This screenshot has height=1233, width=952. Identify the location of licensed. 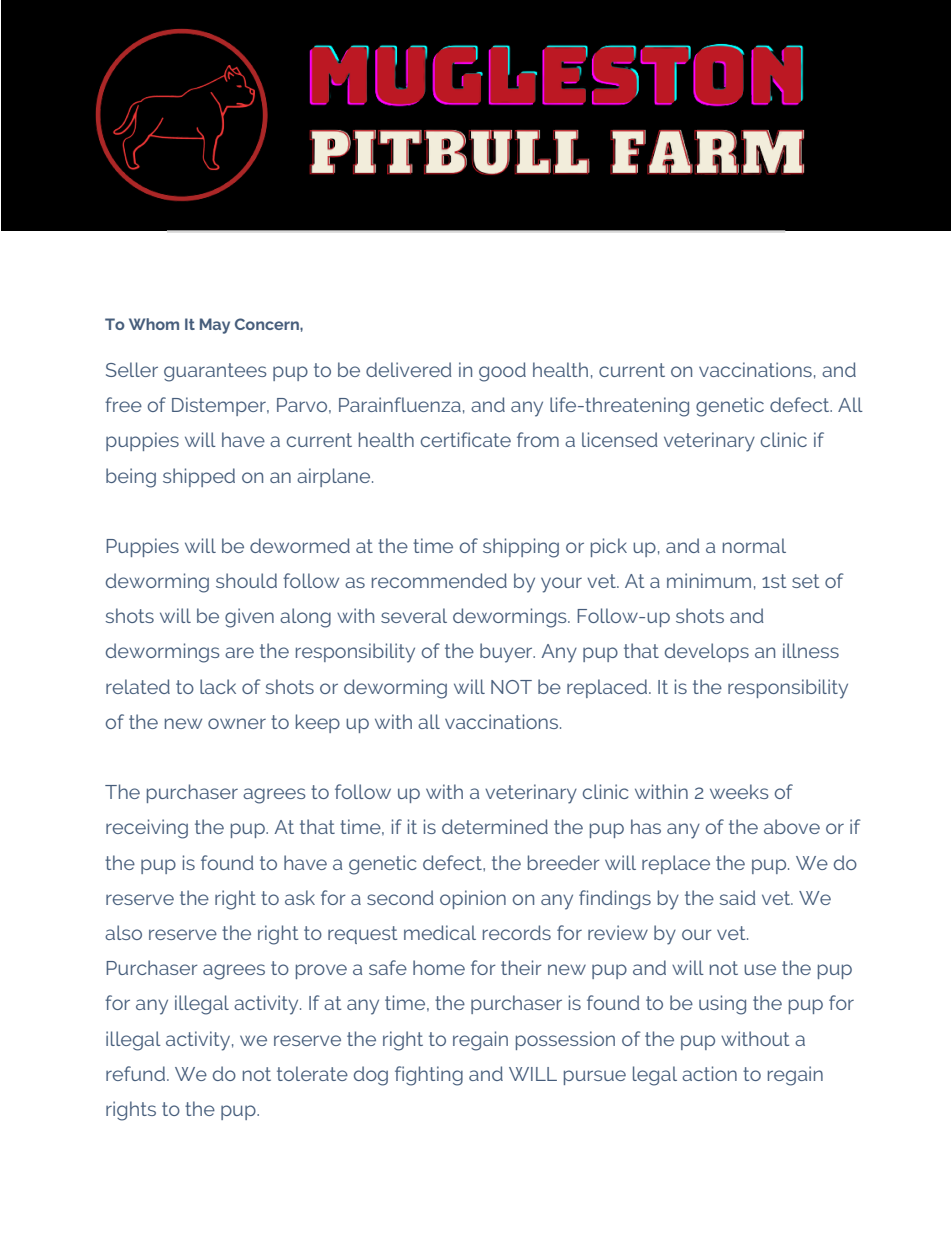
(620, 439).
